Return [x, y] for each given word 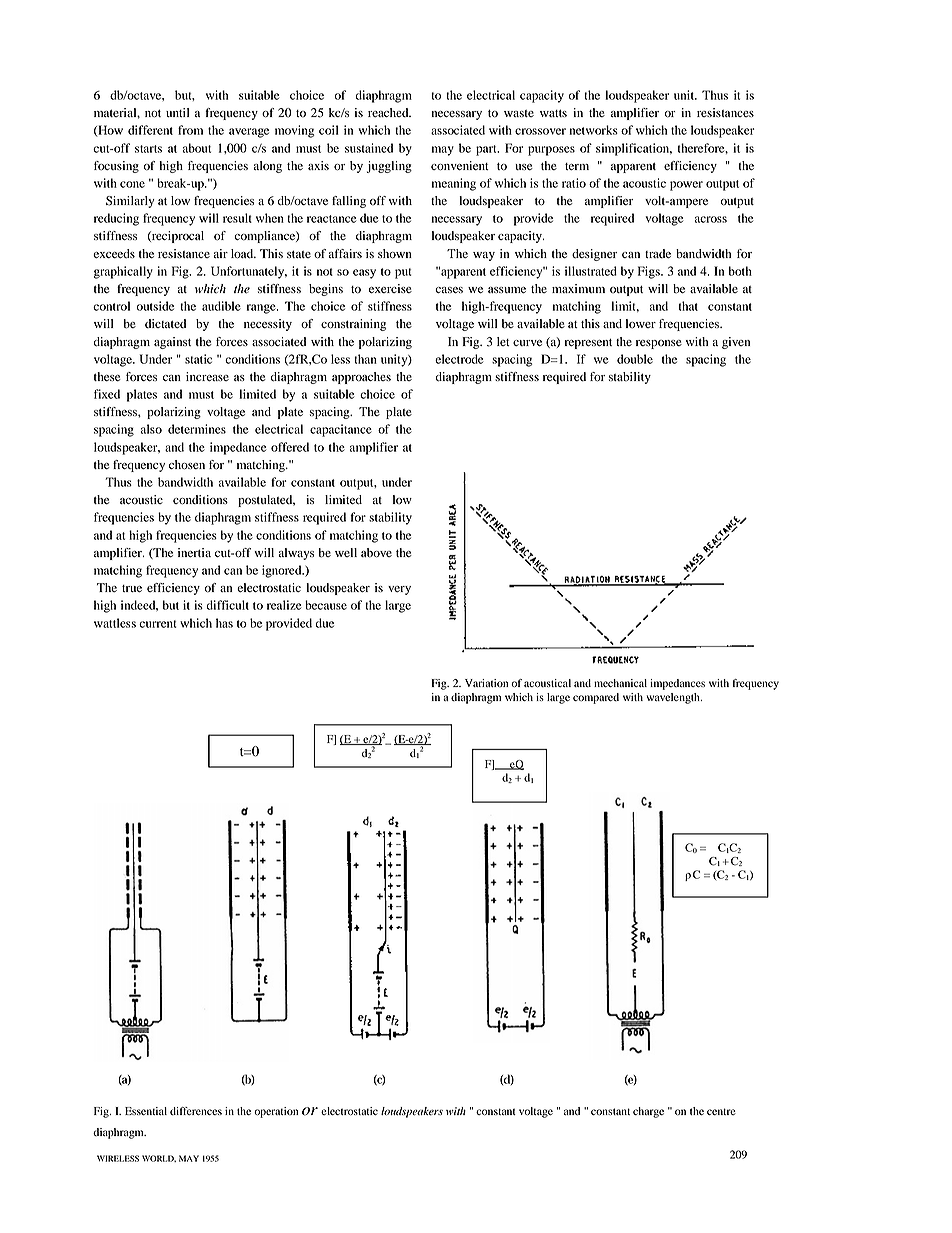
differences [196, 1111]
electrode [459, 359]
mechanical [620, 683]
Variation [486, 683]
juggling [389, 167]
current [157, 624]
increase [207, 376]
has [224, 623]
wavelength [674, 698]
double [635, 359]
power [686, 186]
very [399, 590]
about [196, 148]
